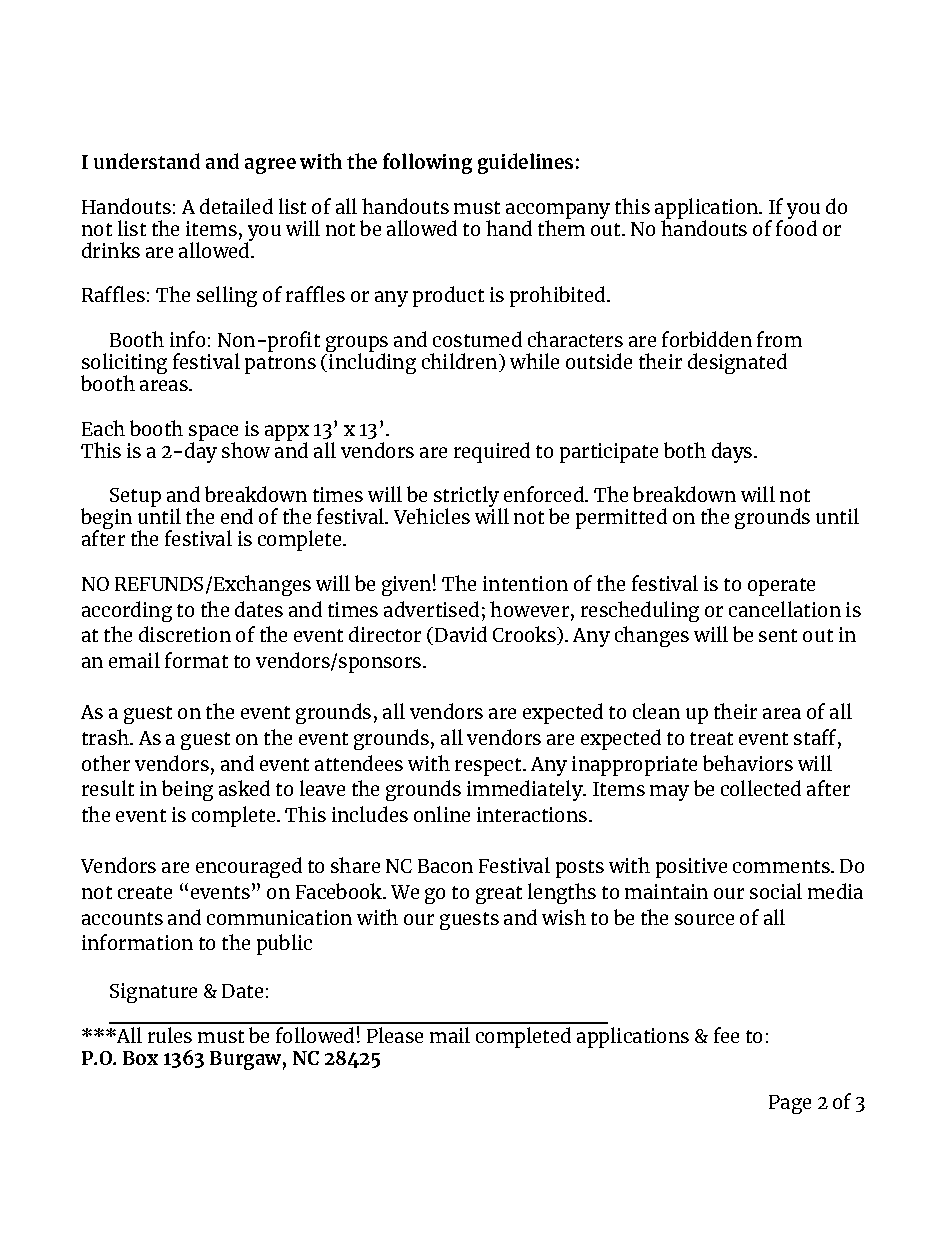  Describe the element at coordinates (726, 1035) in the screenshot. I see `fee` at that location.
